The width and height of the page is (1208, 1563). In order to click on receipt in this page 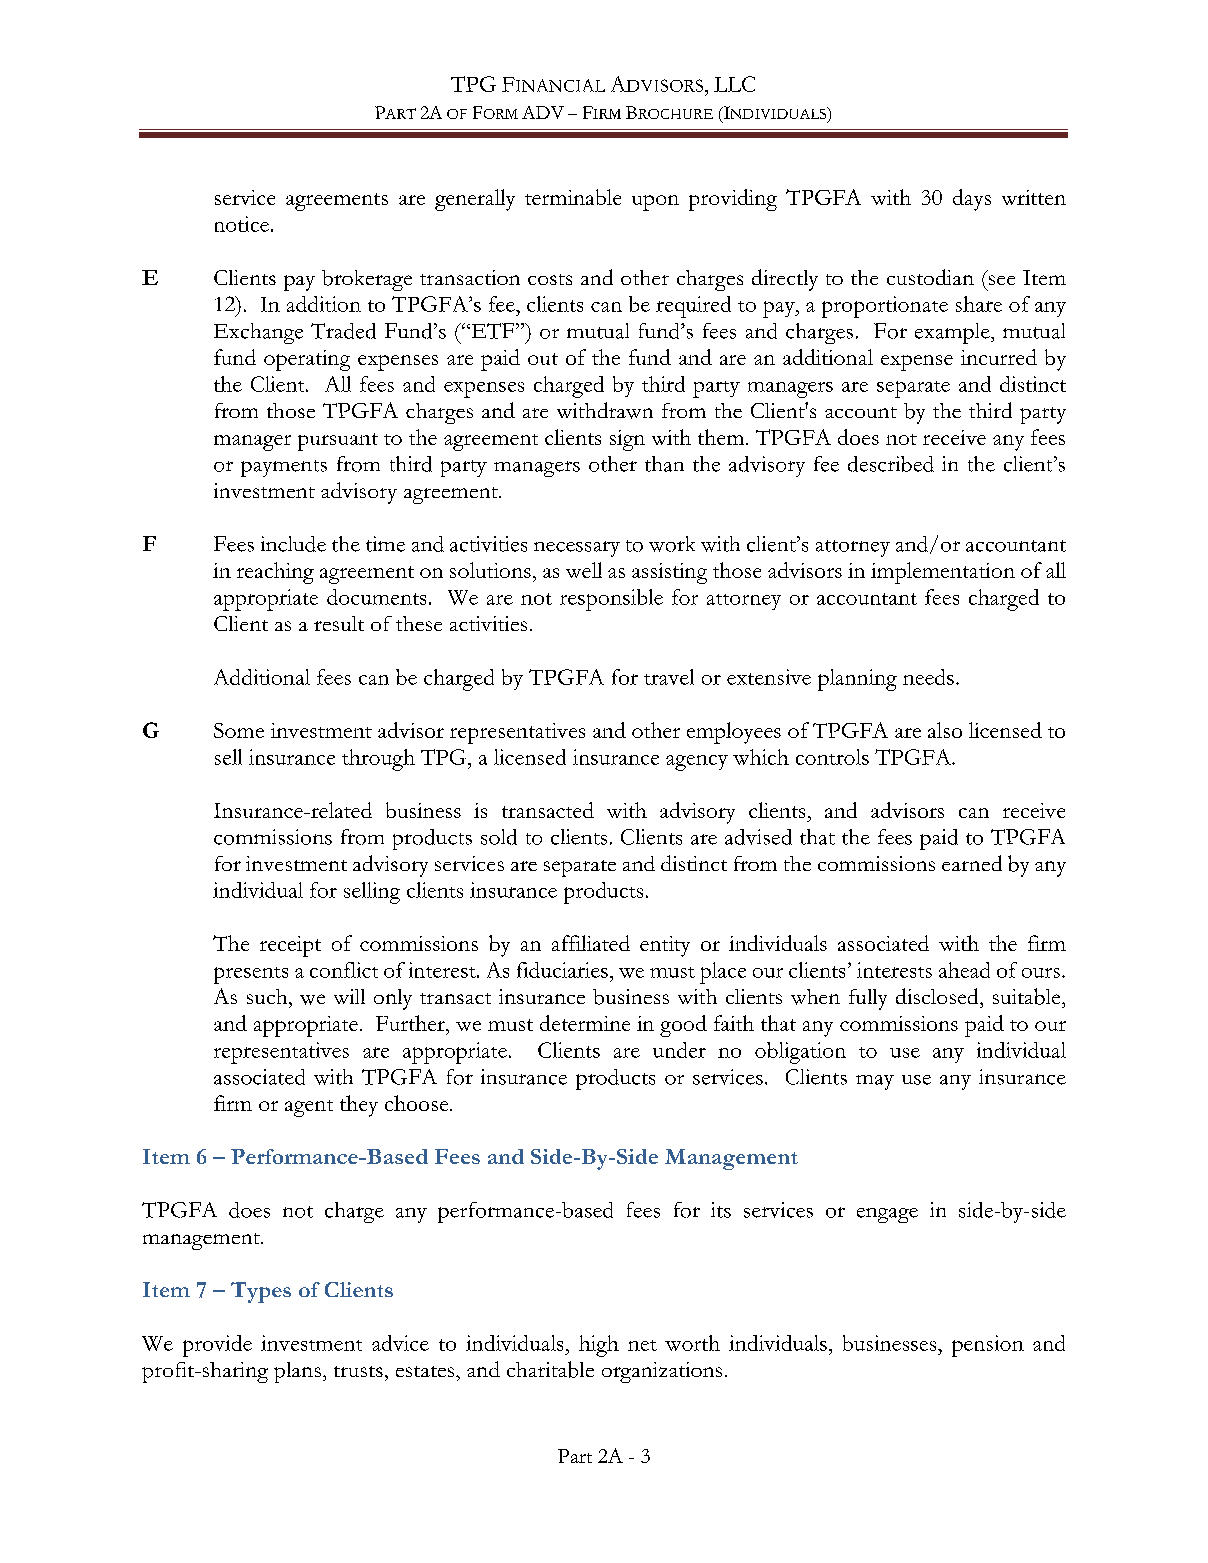, I will do `click(290, 946)`.
